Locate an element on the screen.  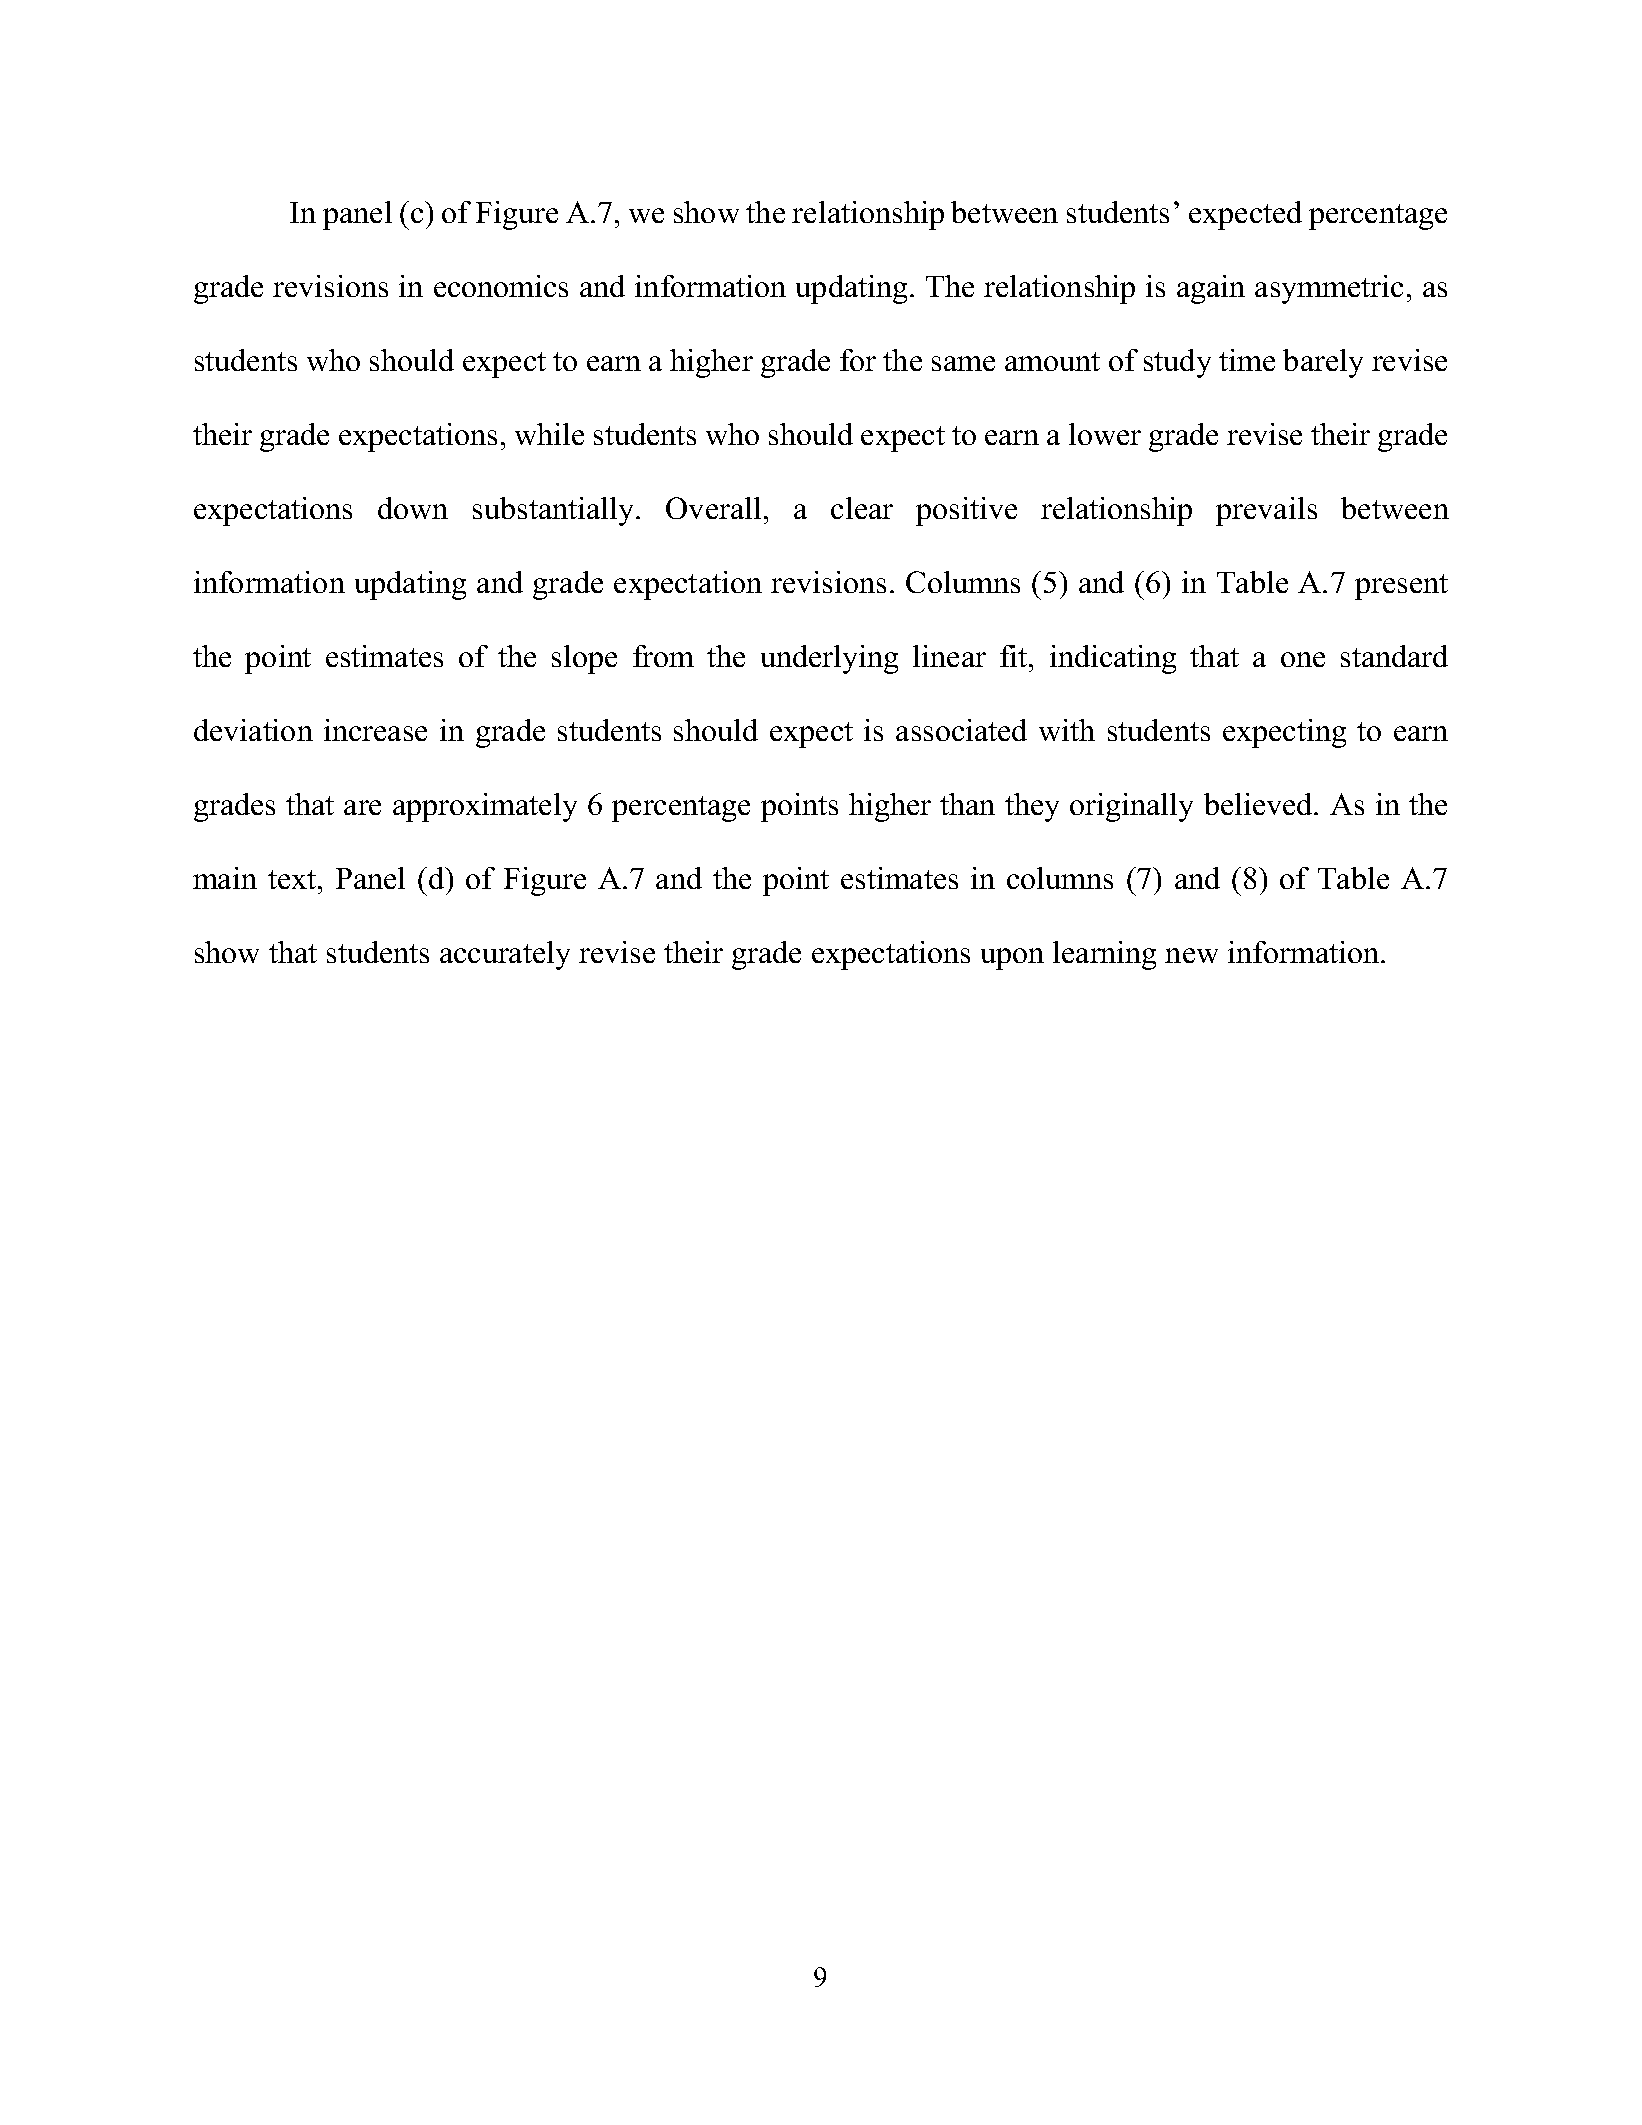
new is located at coordinates (1191, 955).
